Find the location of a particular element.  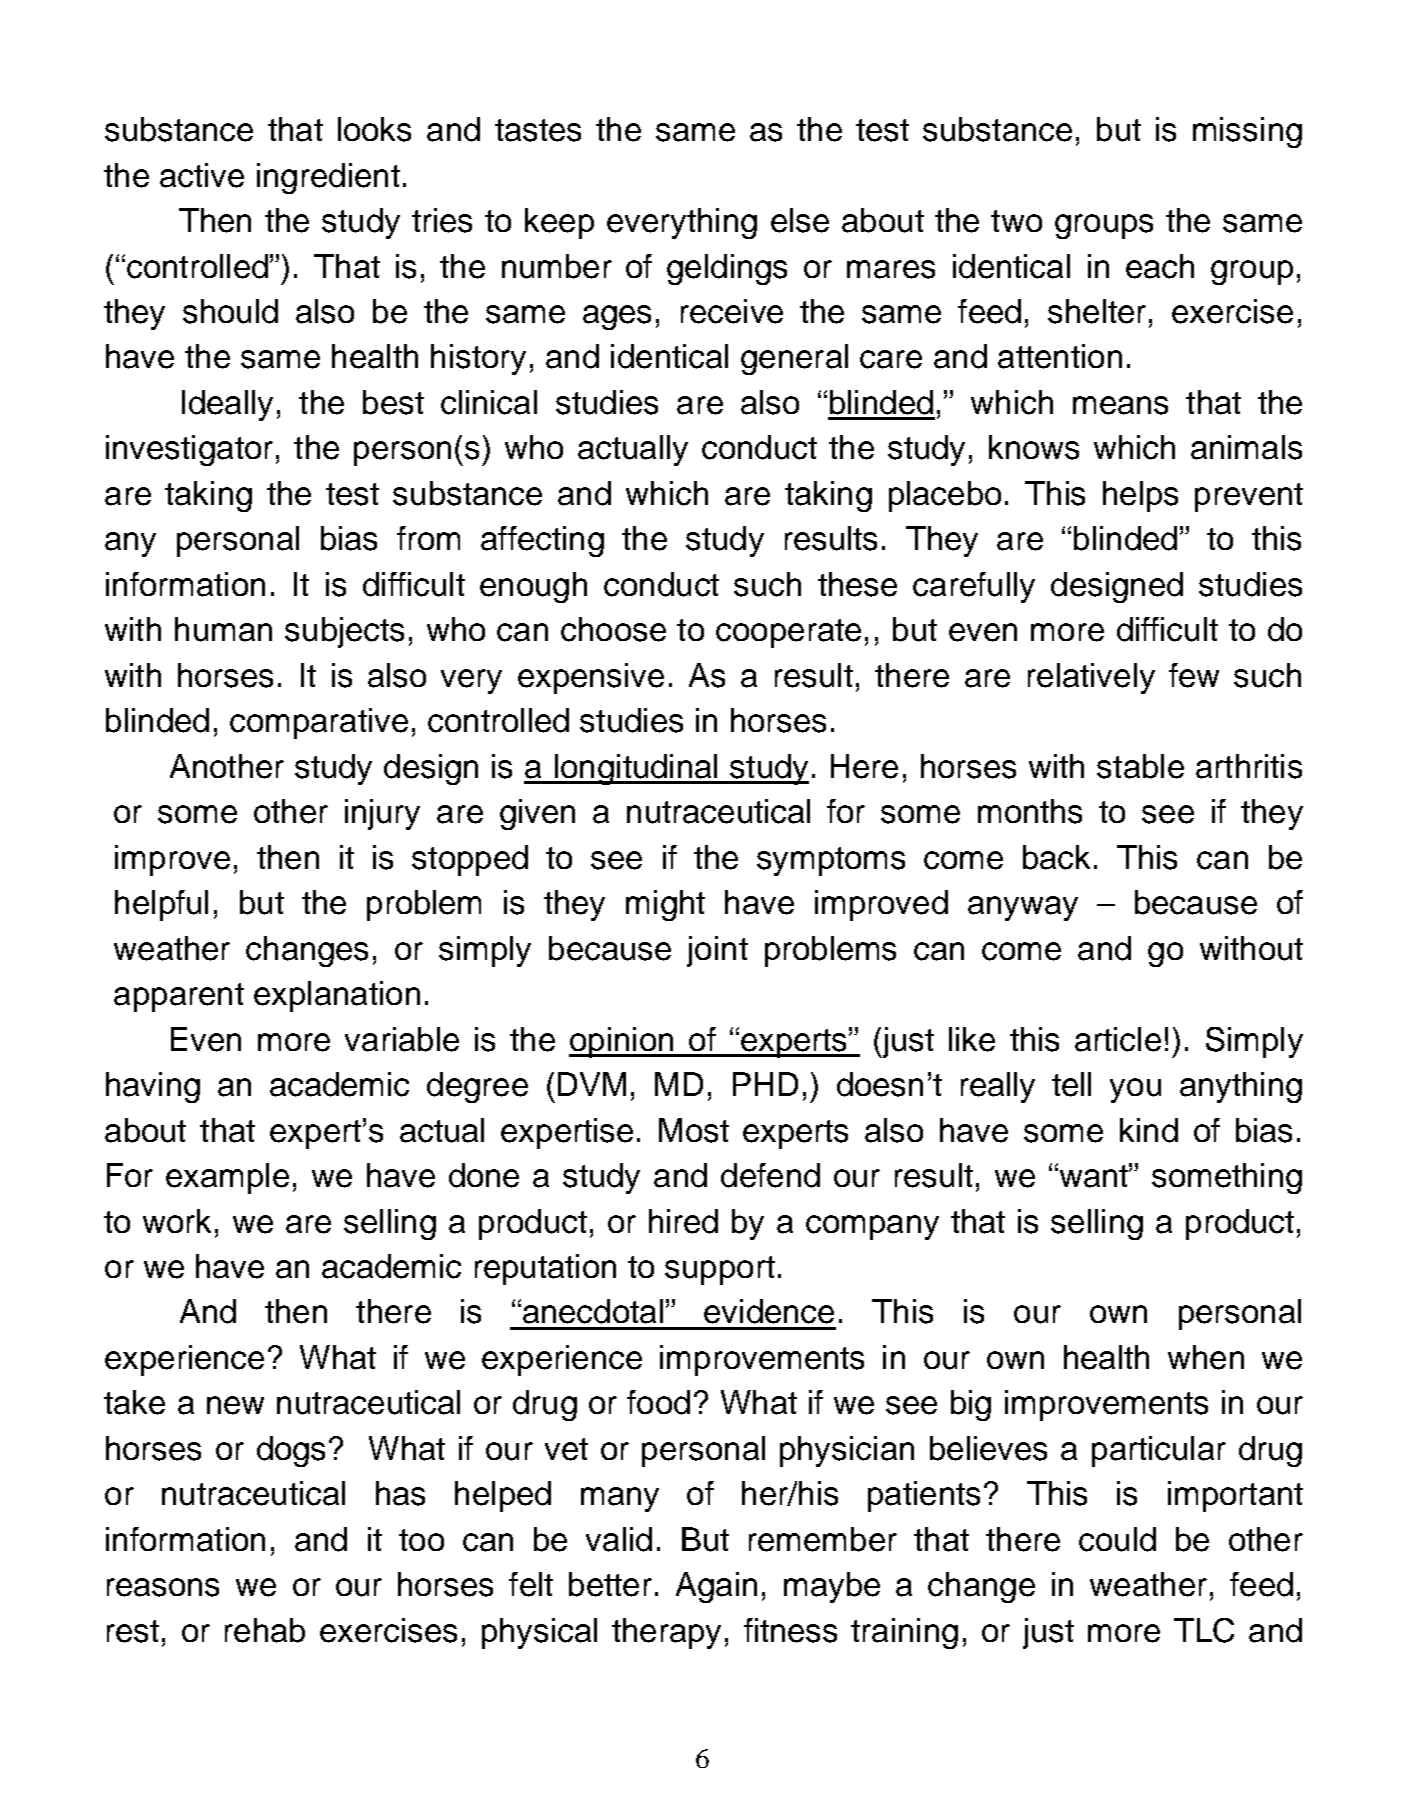

Again is located at coordinates (716, 1587).
